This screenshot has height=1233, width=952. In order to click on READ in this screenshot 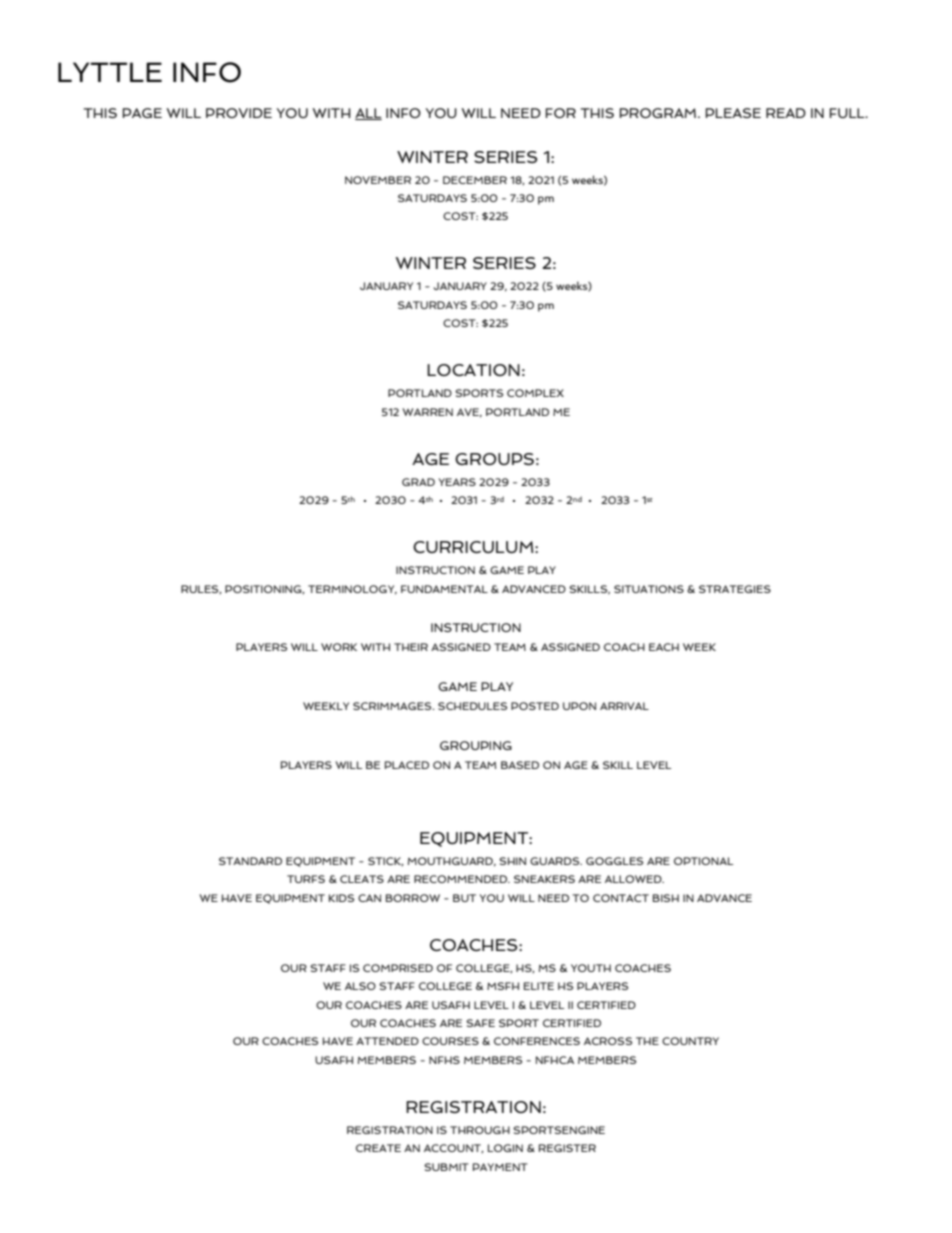, I will do `click(786, 113)`.
